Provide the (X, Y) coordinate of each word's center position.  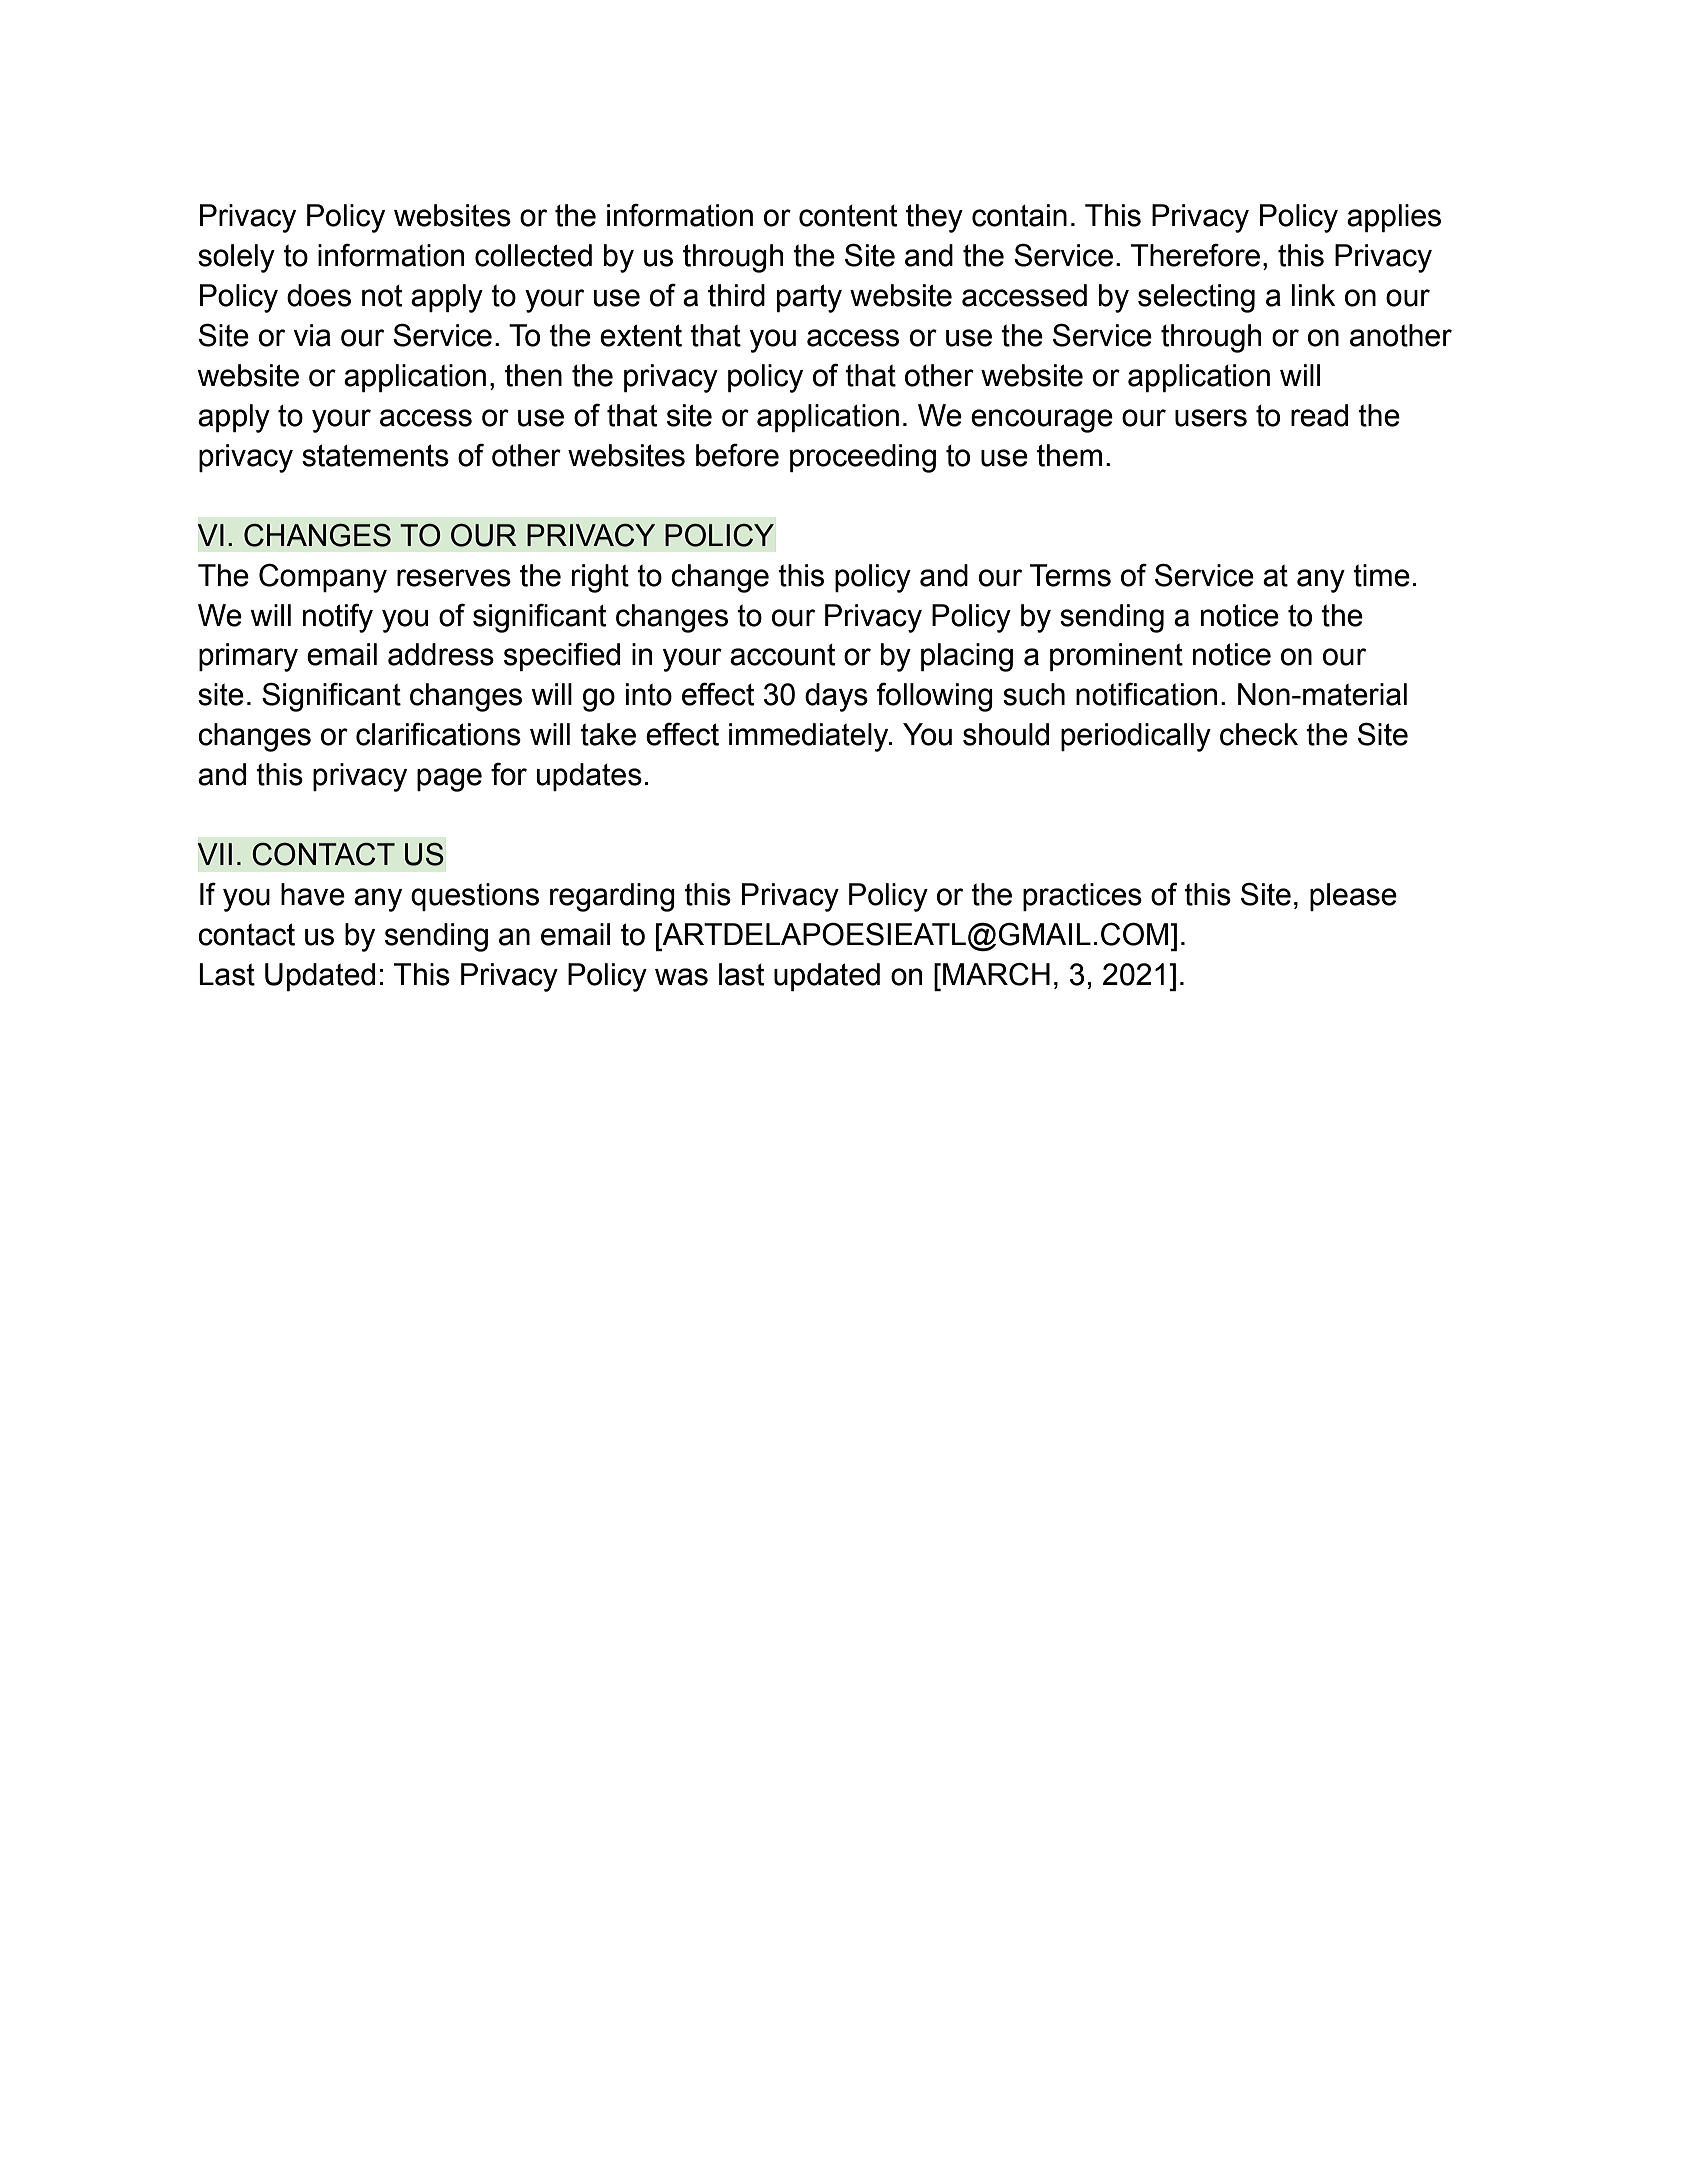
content (848, 216)
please (1353, 897)
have (313, 894)
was (681, 977)
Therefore (1195, 255)
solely (236, 258)
